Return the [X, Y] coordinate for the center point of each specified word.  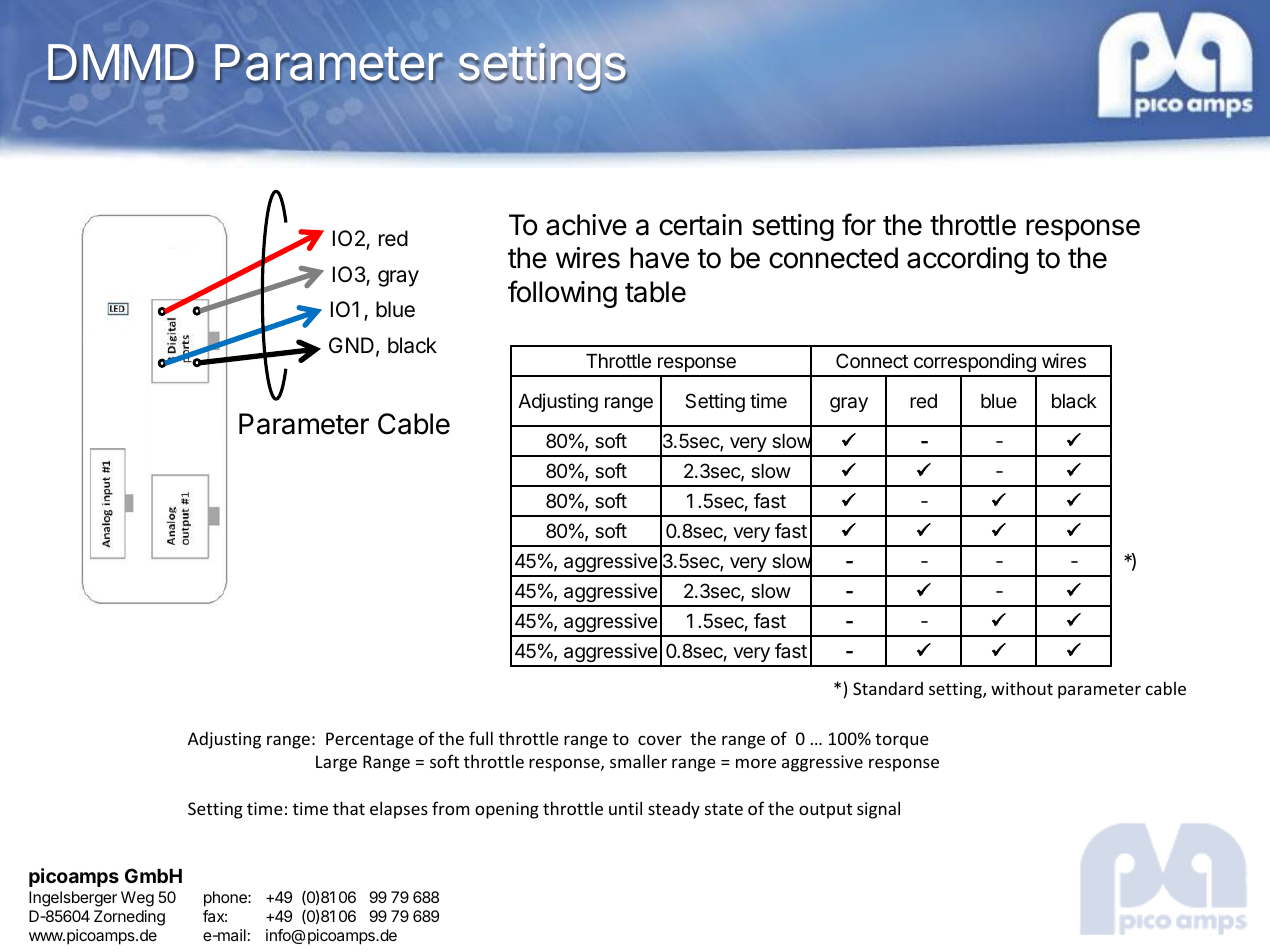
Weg [137, 899]
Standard [888, 688]
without [1022, 688]
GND [351, 345]
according [967, 260]
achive [586, 225]
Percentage [370, 740]
